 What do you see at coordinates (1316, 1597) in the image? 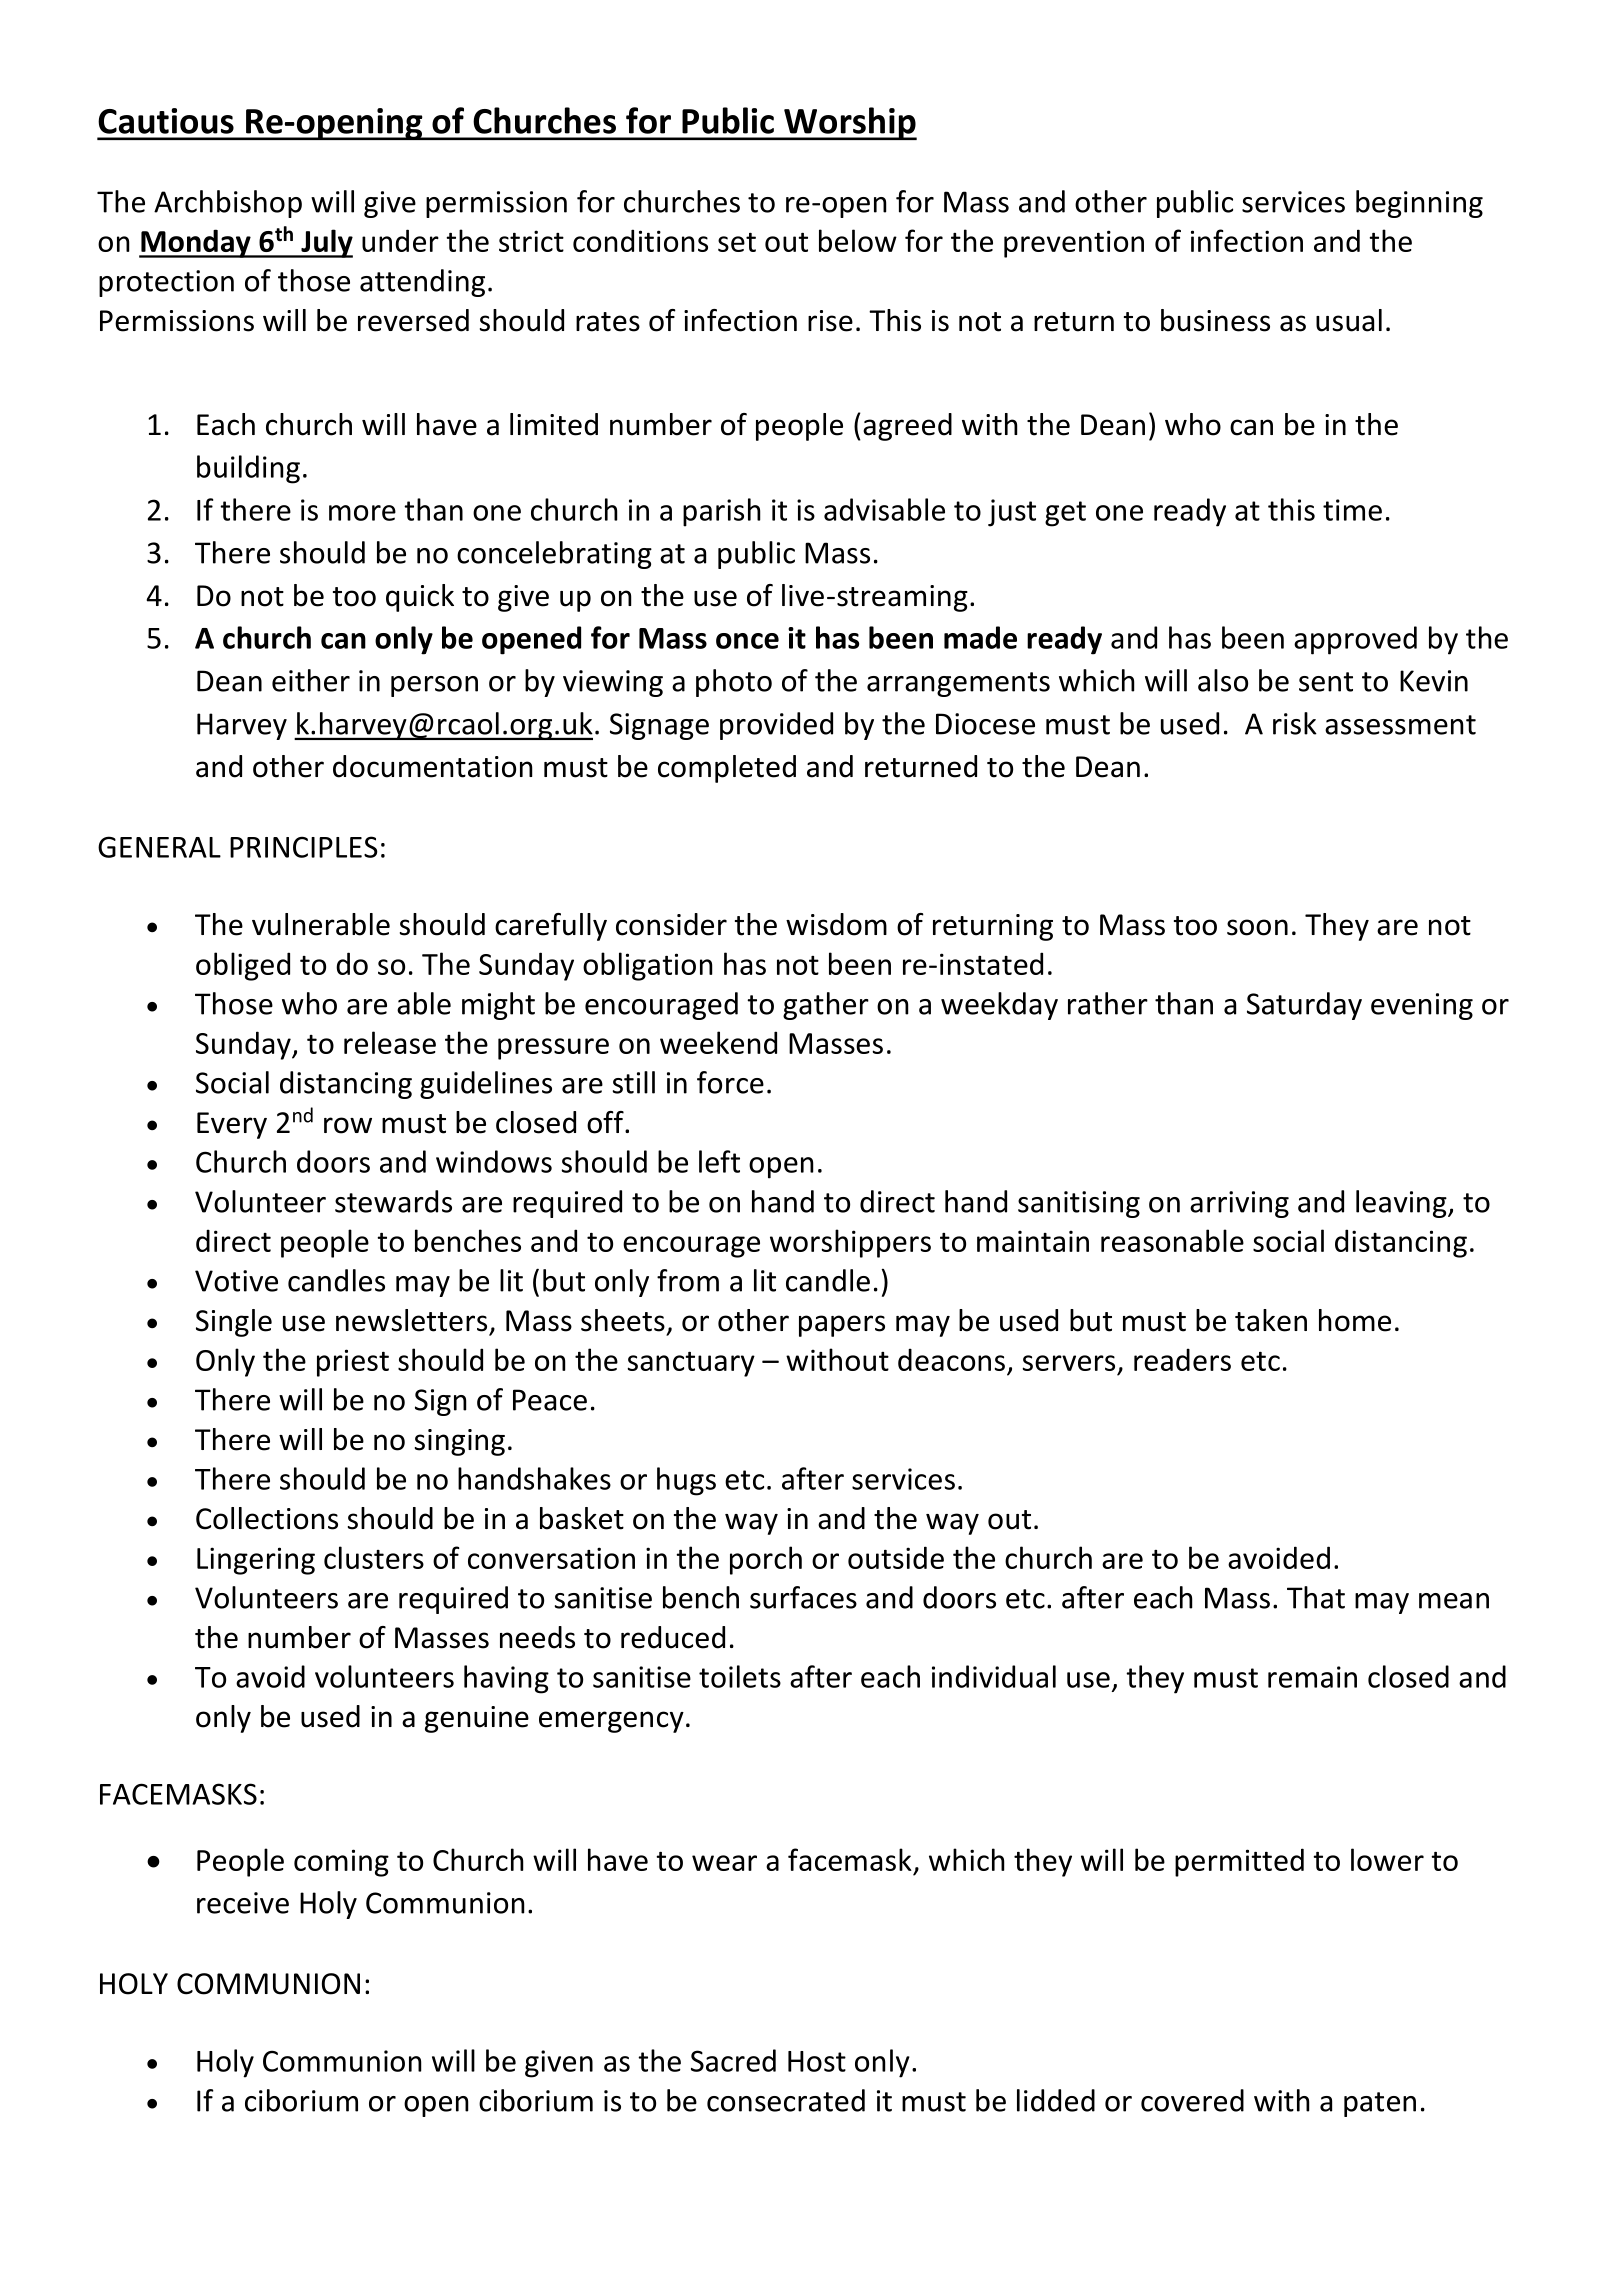
I see `That` at bounding box center [1316, 1597].
